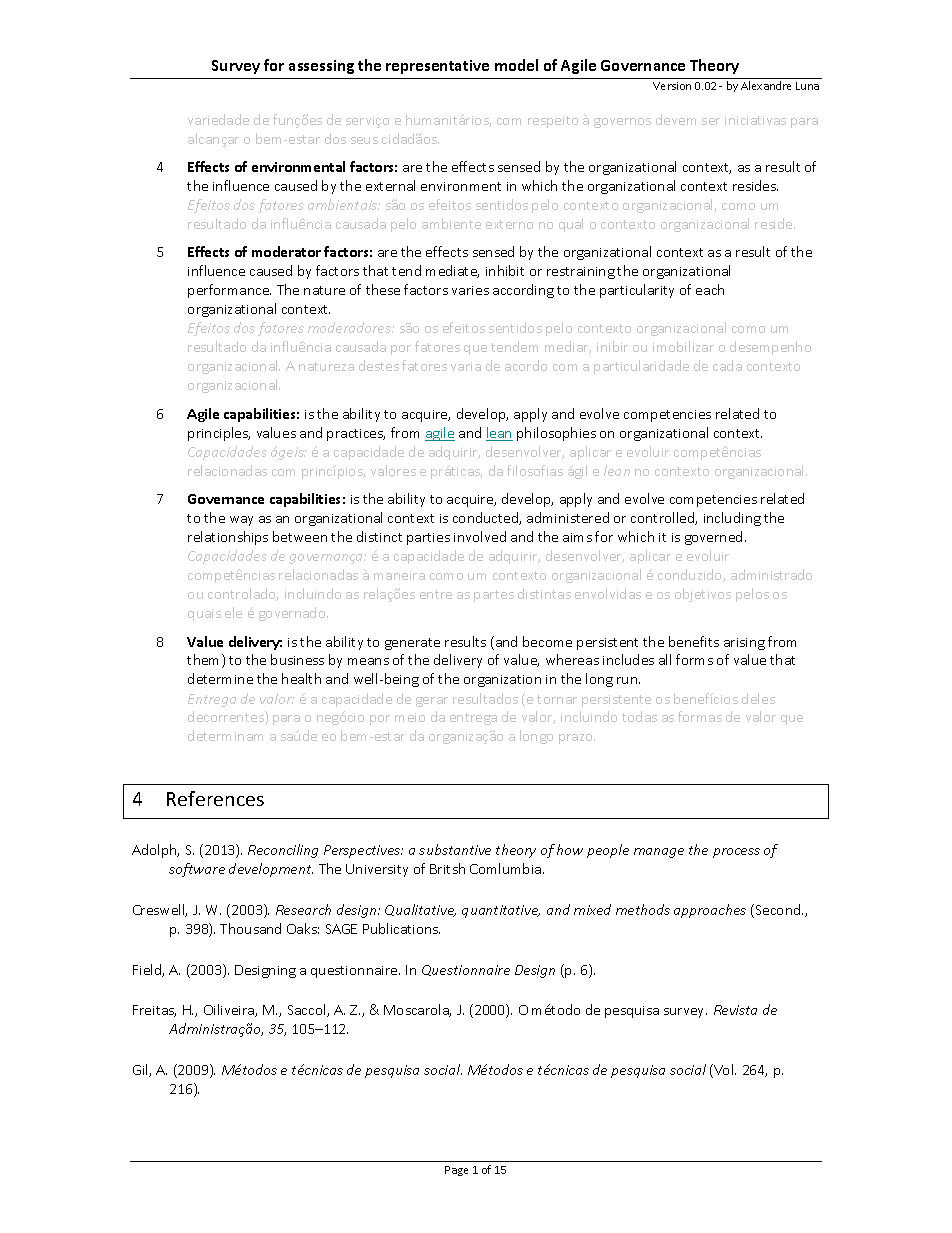  Describe the element at coordinates (215, 798) in the screenshot. I see `References` at that location.
